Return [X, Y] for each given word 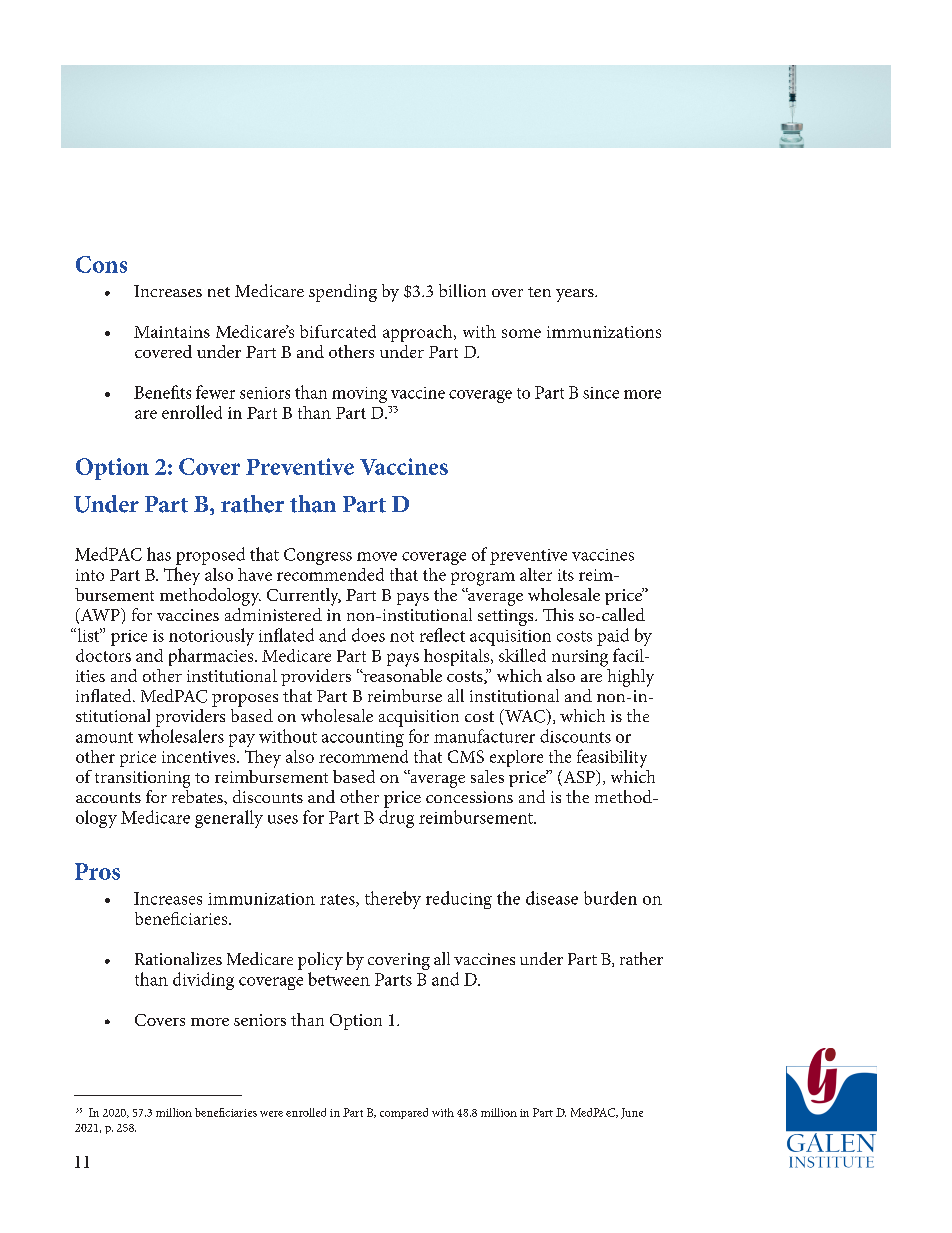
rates [338, 900]
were [271, 1114]
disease [552, 898]
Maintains [172, 332]
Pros [97, 871]
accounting [363, 739]
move [377, 556]
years [576, 295]
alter [536, 574]
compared [404, 1113]
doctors [103, 655]
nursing [580, 658]
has [159, 554]
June [632, 1113]
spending [343, 293]
